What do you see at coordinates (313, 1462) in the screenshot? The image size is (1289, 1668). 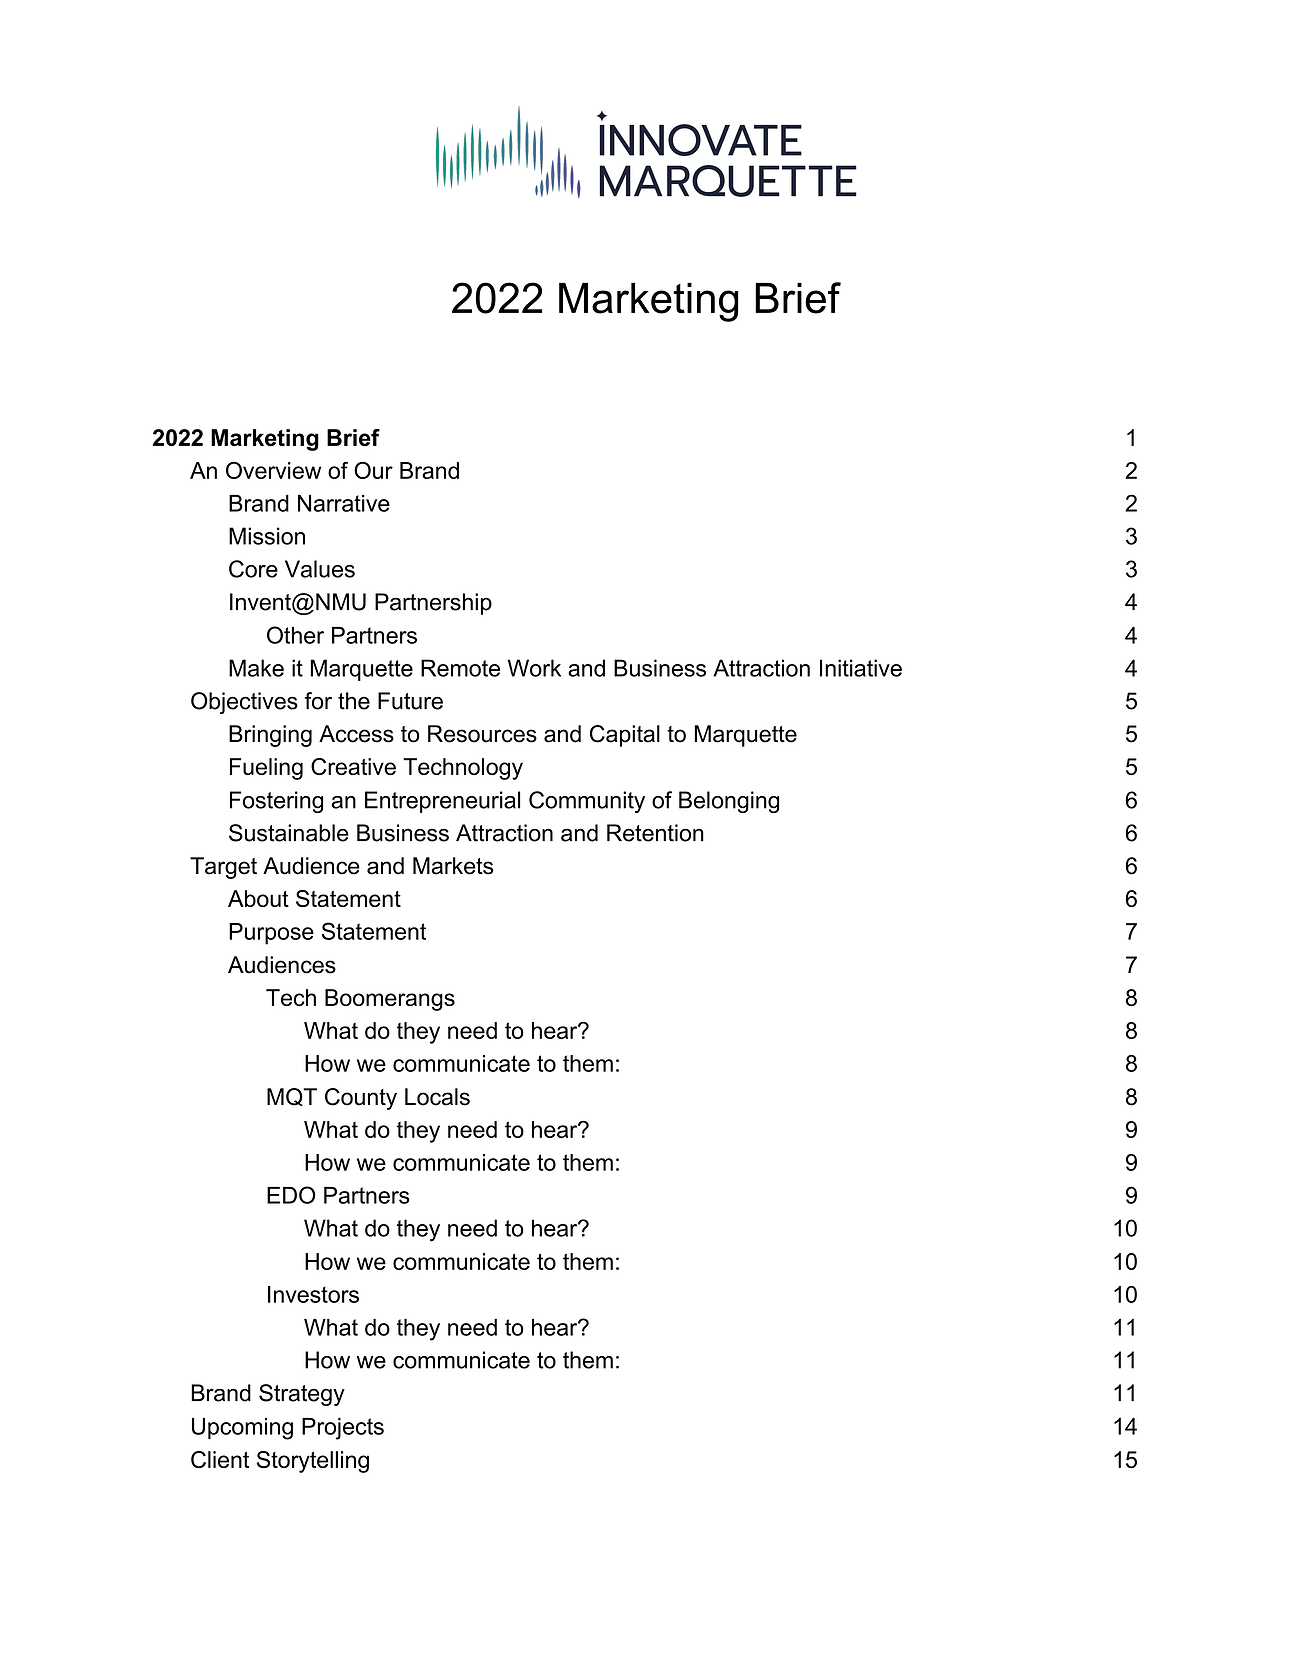 I see `Storytelling` at bounding box center [313, 1462].
